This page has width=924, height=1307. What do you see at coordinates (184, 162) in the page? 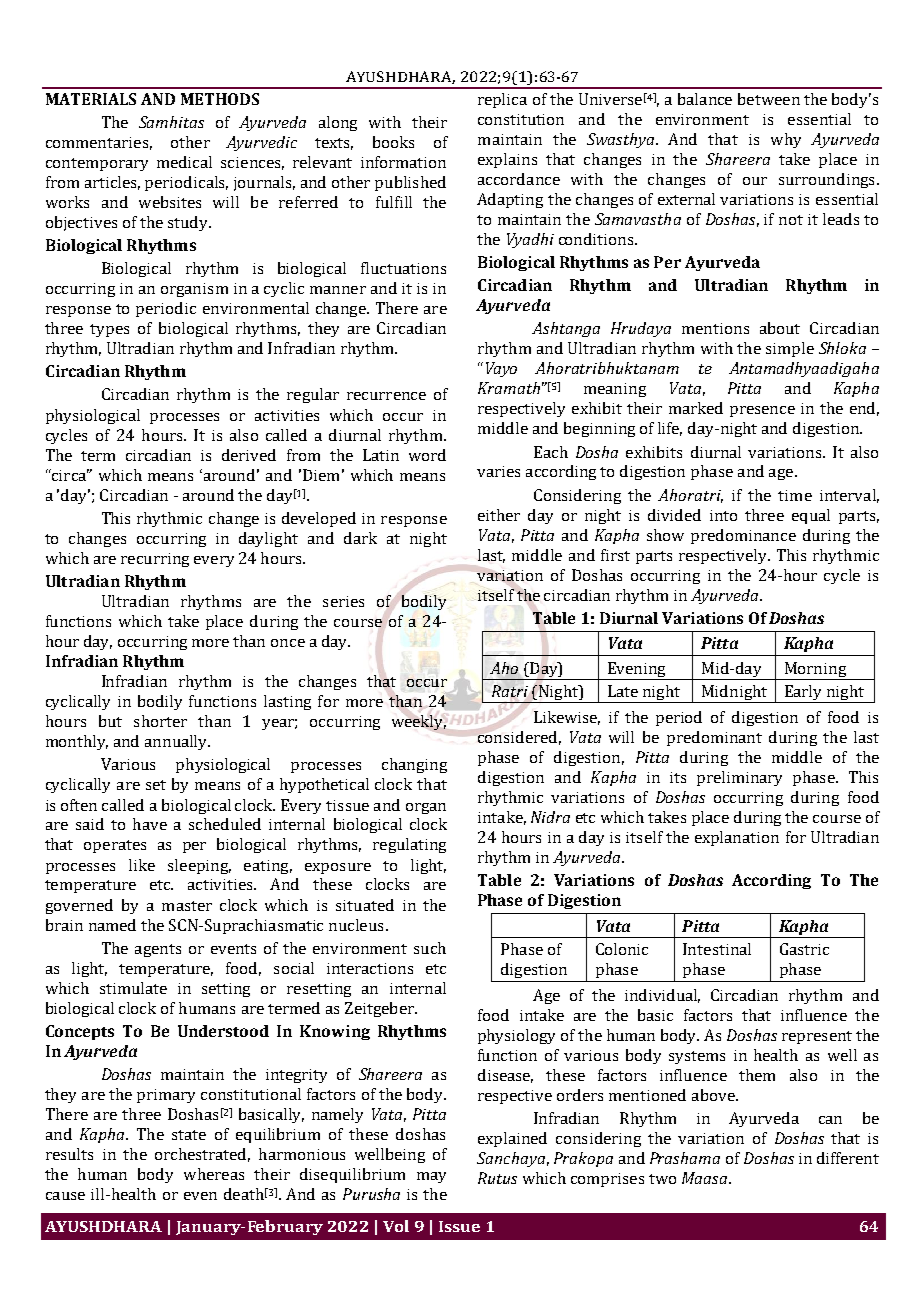
I see `medical` at bounding box center [184, 162].
